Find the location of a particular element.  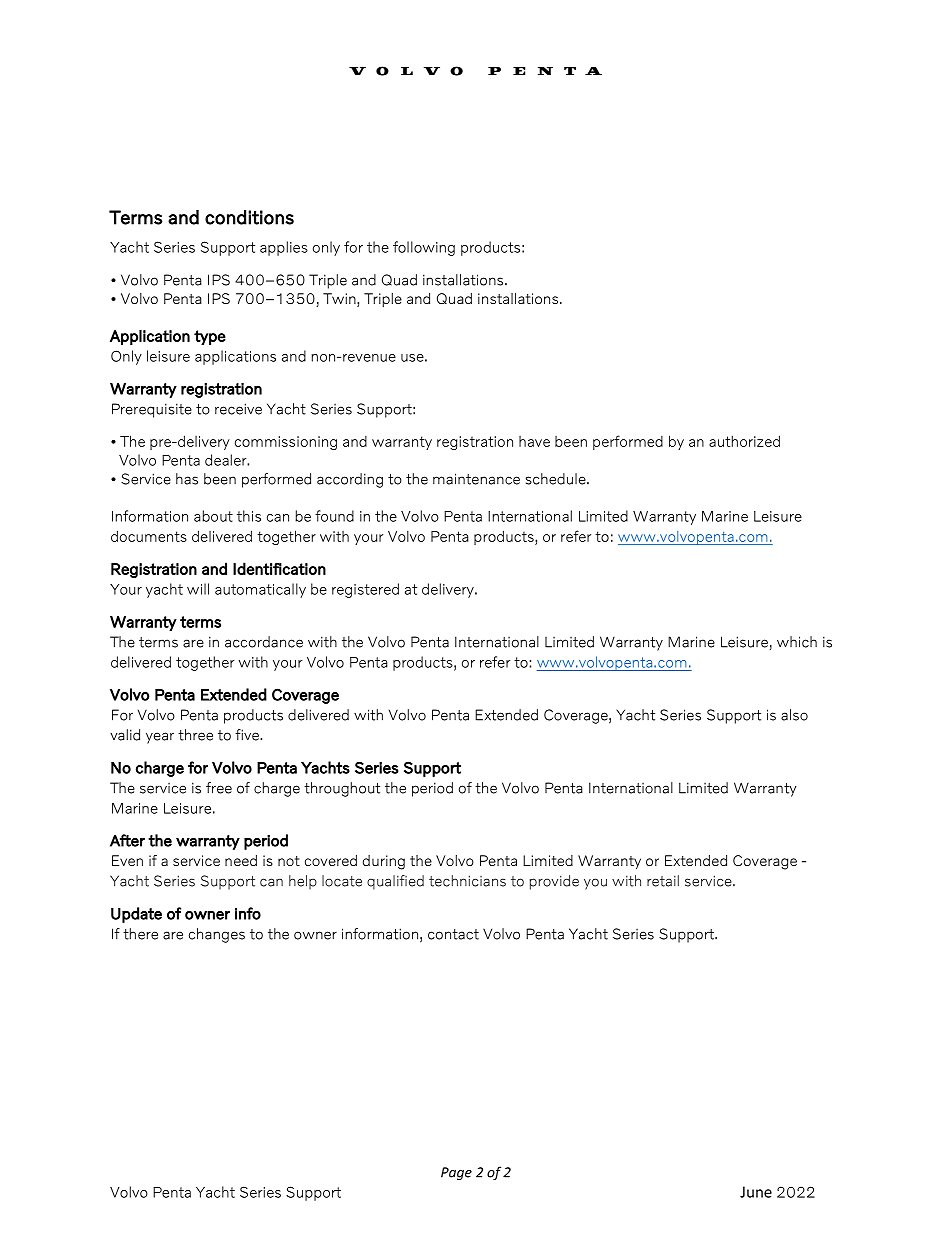

authorized is located at coordinates (744, 441).
